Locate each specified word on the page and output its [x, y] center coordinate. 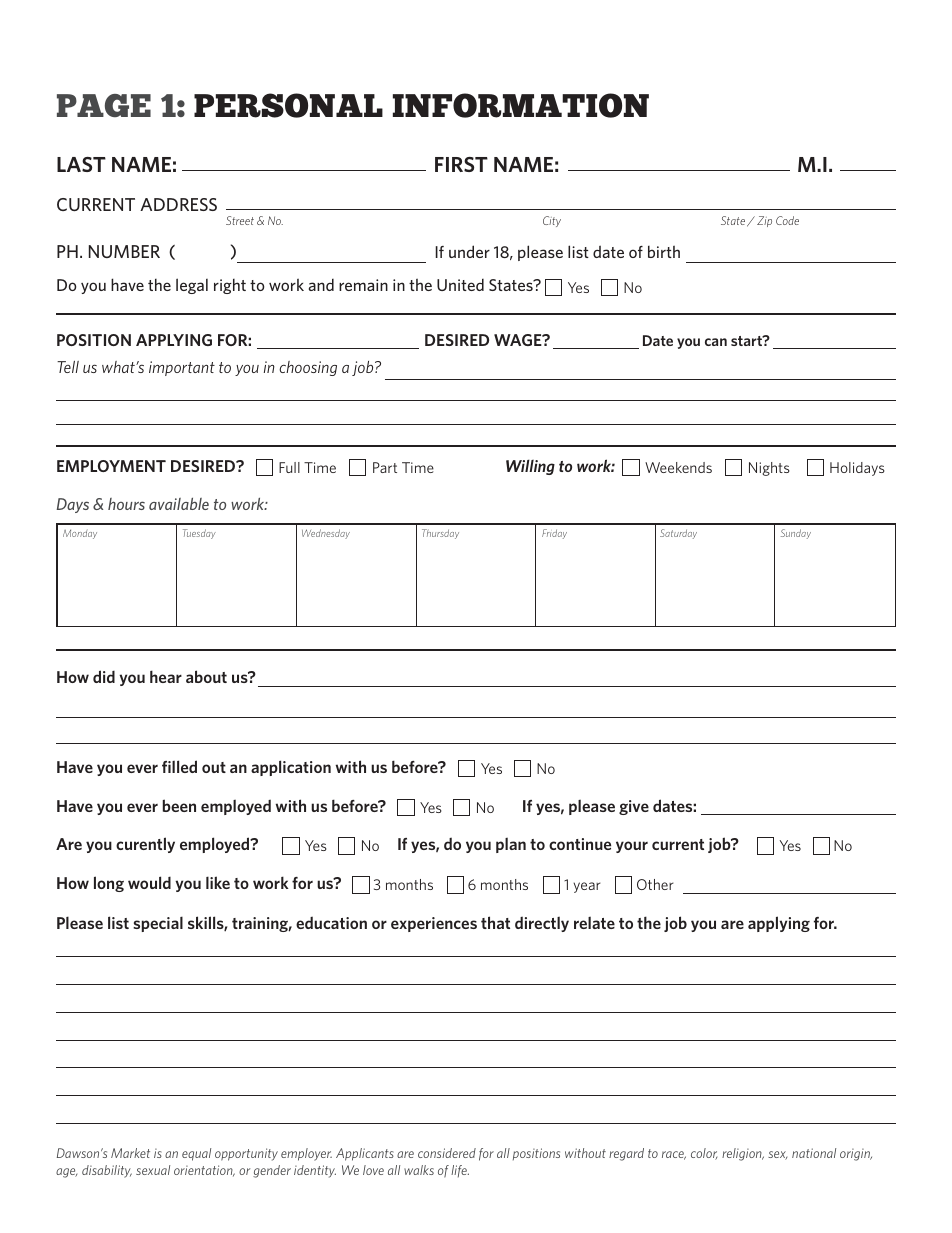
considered [447, 1153]
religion [743, 1154]
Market [130, 1153]
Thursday [440, 534]
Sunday [796, 534]
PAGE [104, 105]
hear [166, 676]
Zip [764, 221]
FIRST [461, 164]
